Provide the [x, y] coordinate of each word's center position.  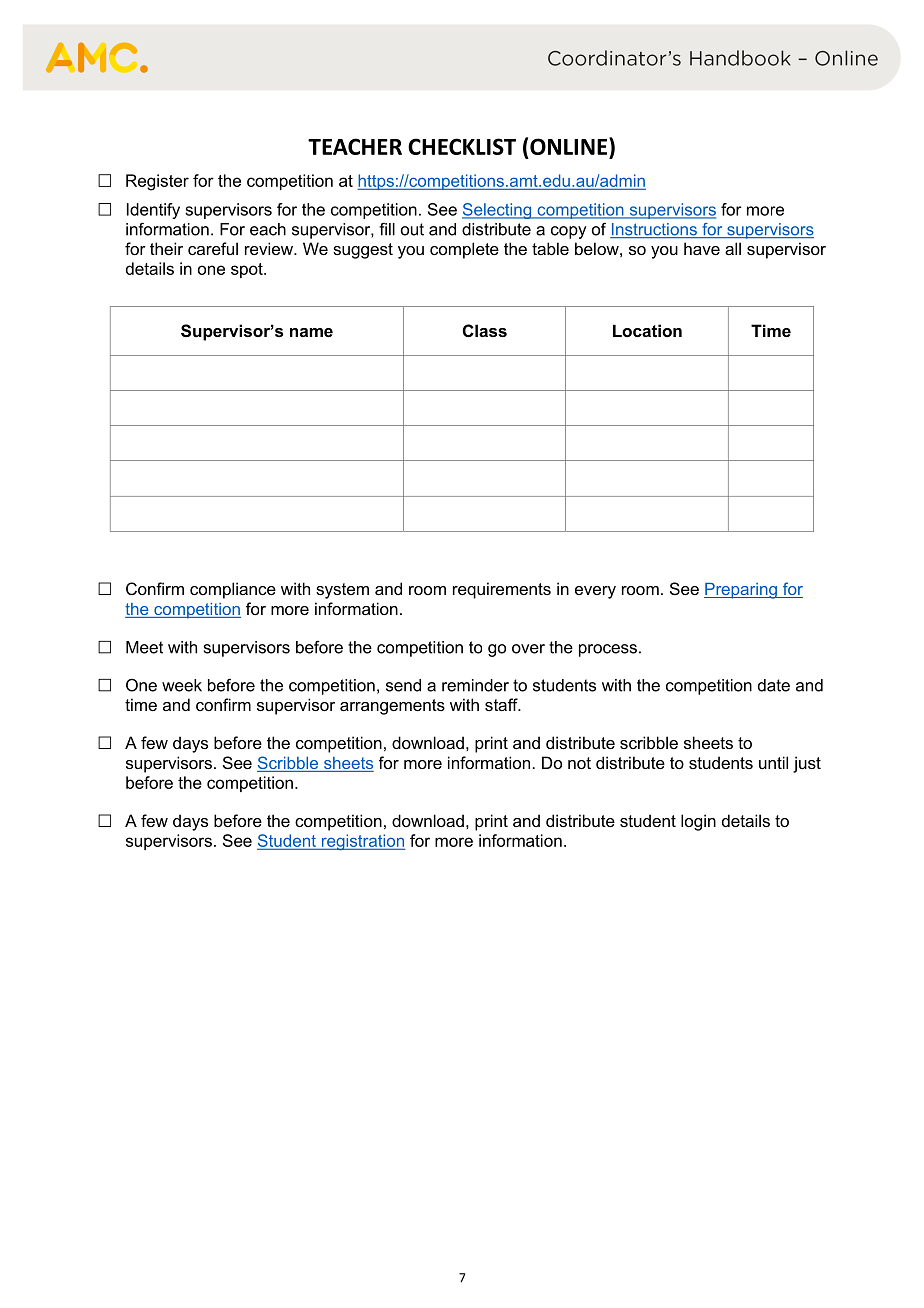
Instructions [654, 230]
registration [362, 842]
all [733, 248]
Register [157, 182]
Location [647, 330]
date [774, 685]
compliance [233, 590]
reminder [475, 685]
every [595, 592]
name [311, 332]
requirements [502, 590]
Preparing [741, 591]
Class [485, 330]
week [182, 685]
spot [248, 270]
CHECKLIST [462, 146]
